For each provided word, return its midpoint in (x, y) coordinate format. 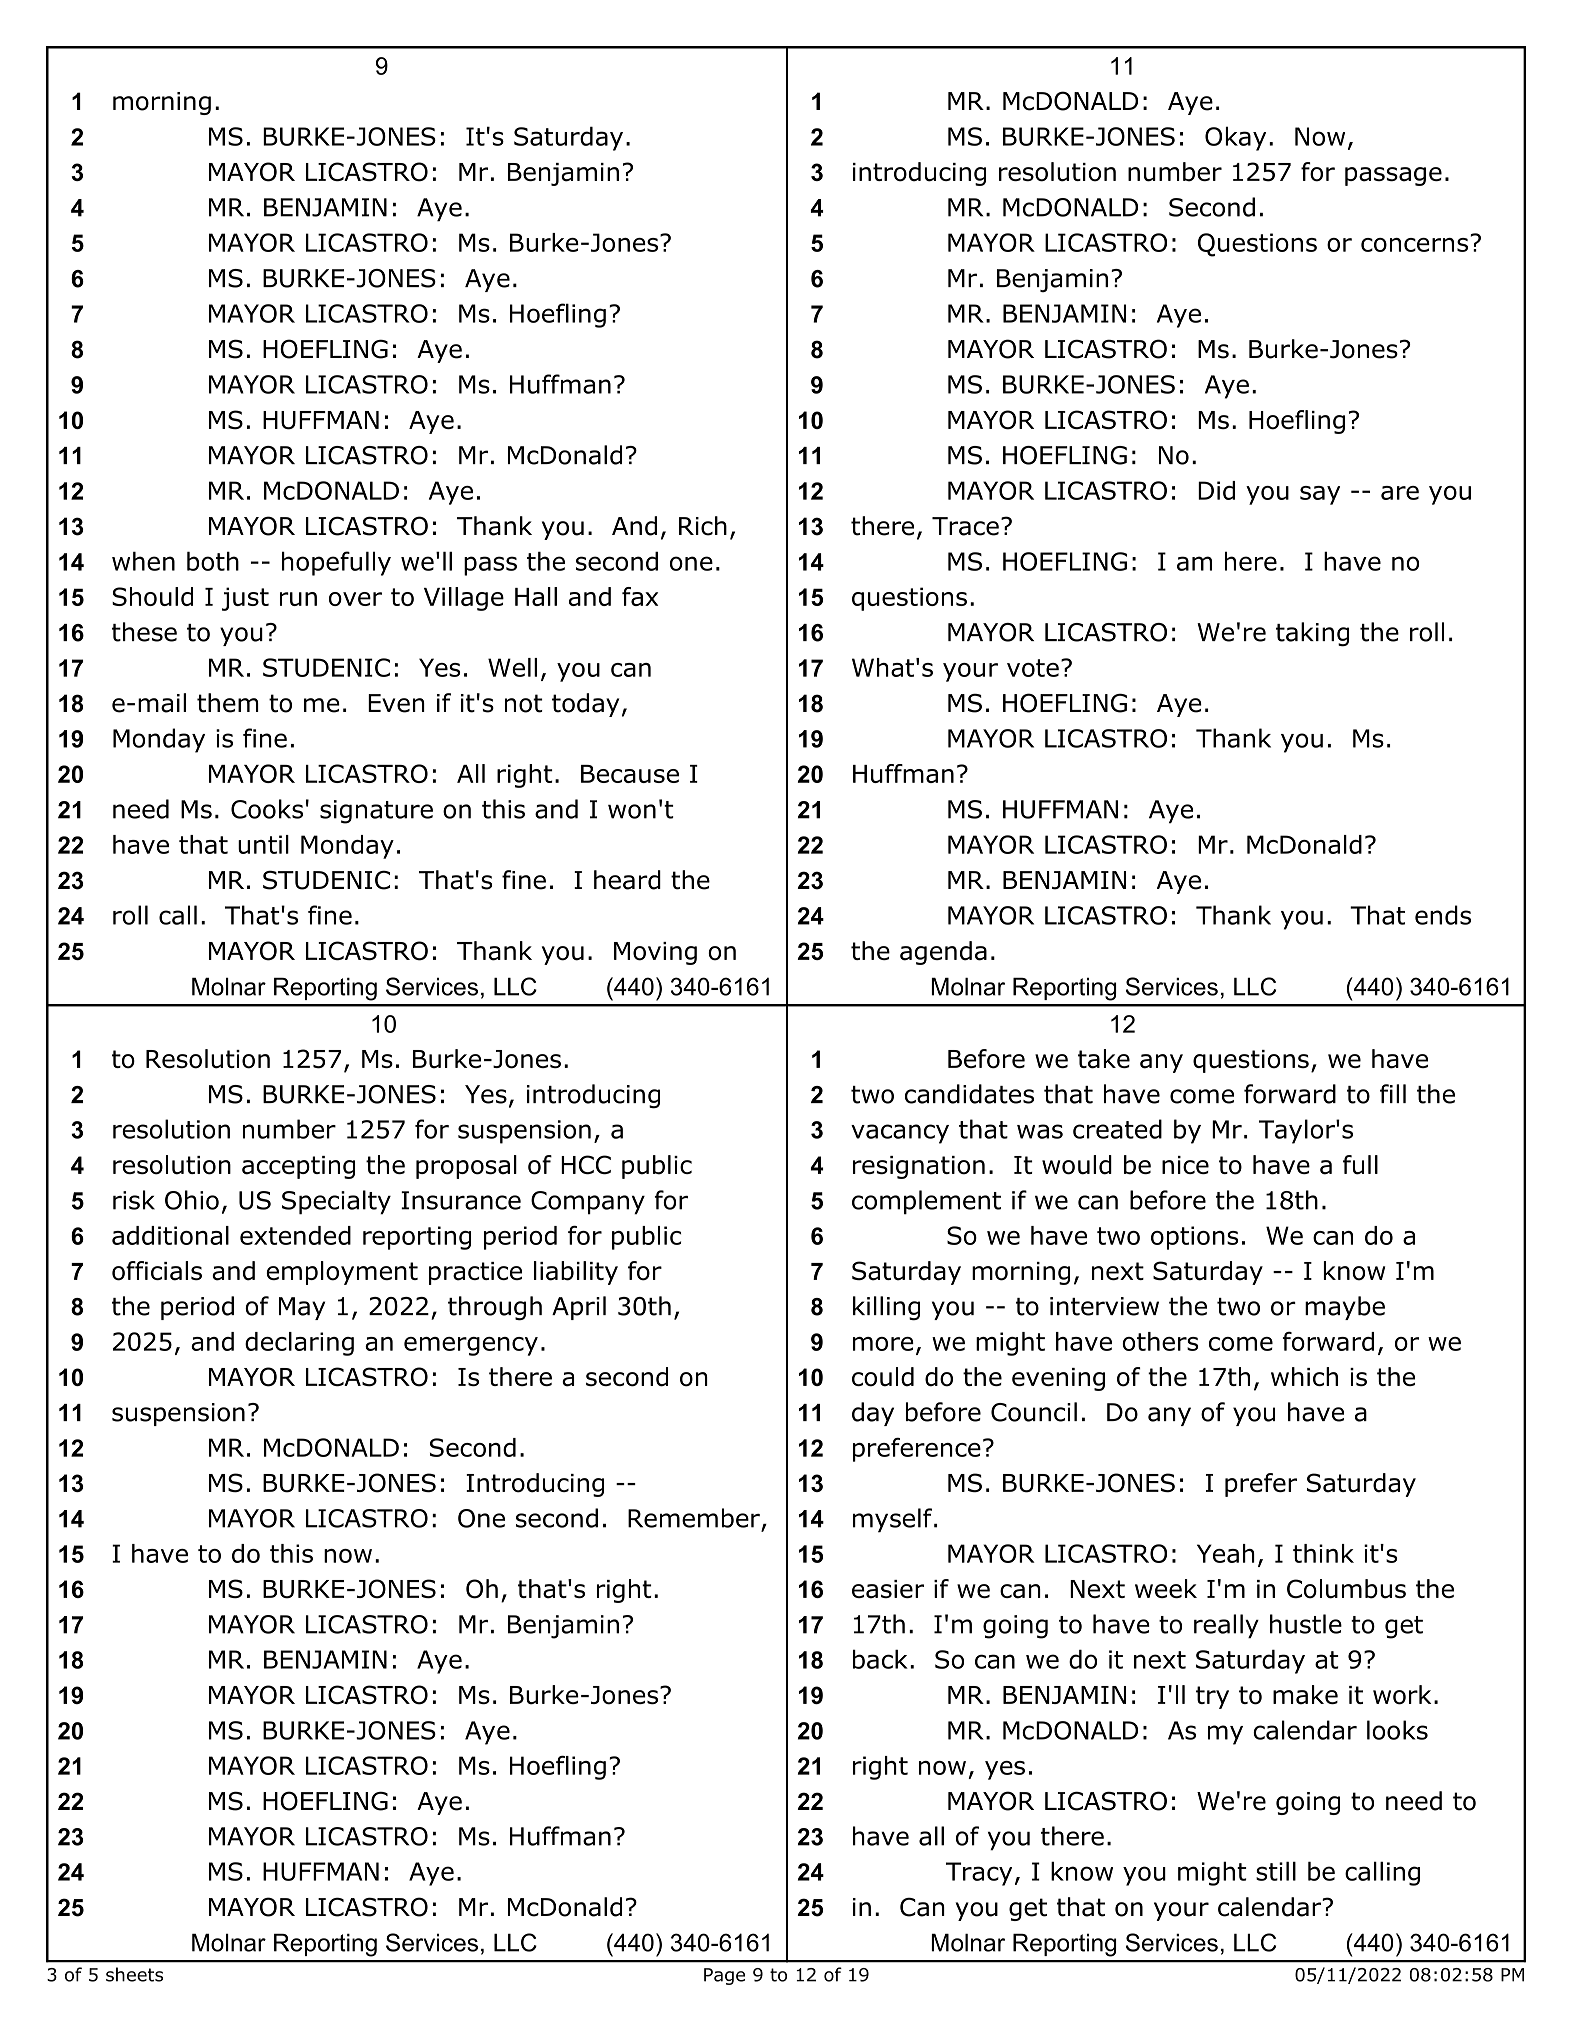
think (1323, 1553)
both (213, 561)
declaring (299, 1344)
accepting (298, 1167)
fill (1393, 1093)
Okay (1235, 138)
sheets (134, 1974)
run (298, 599)
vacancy (900, 1134)
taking (1312, 634)
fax (640, 596)
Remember (694, 1518)
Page (724, 1976)
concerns (1416, 243)
